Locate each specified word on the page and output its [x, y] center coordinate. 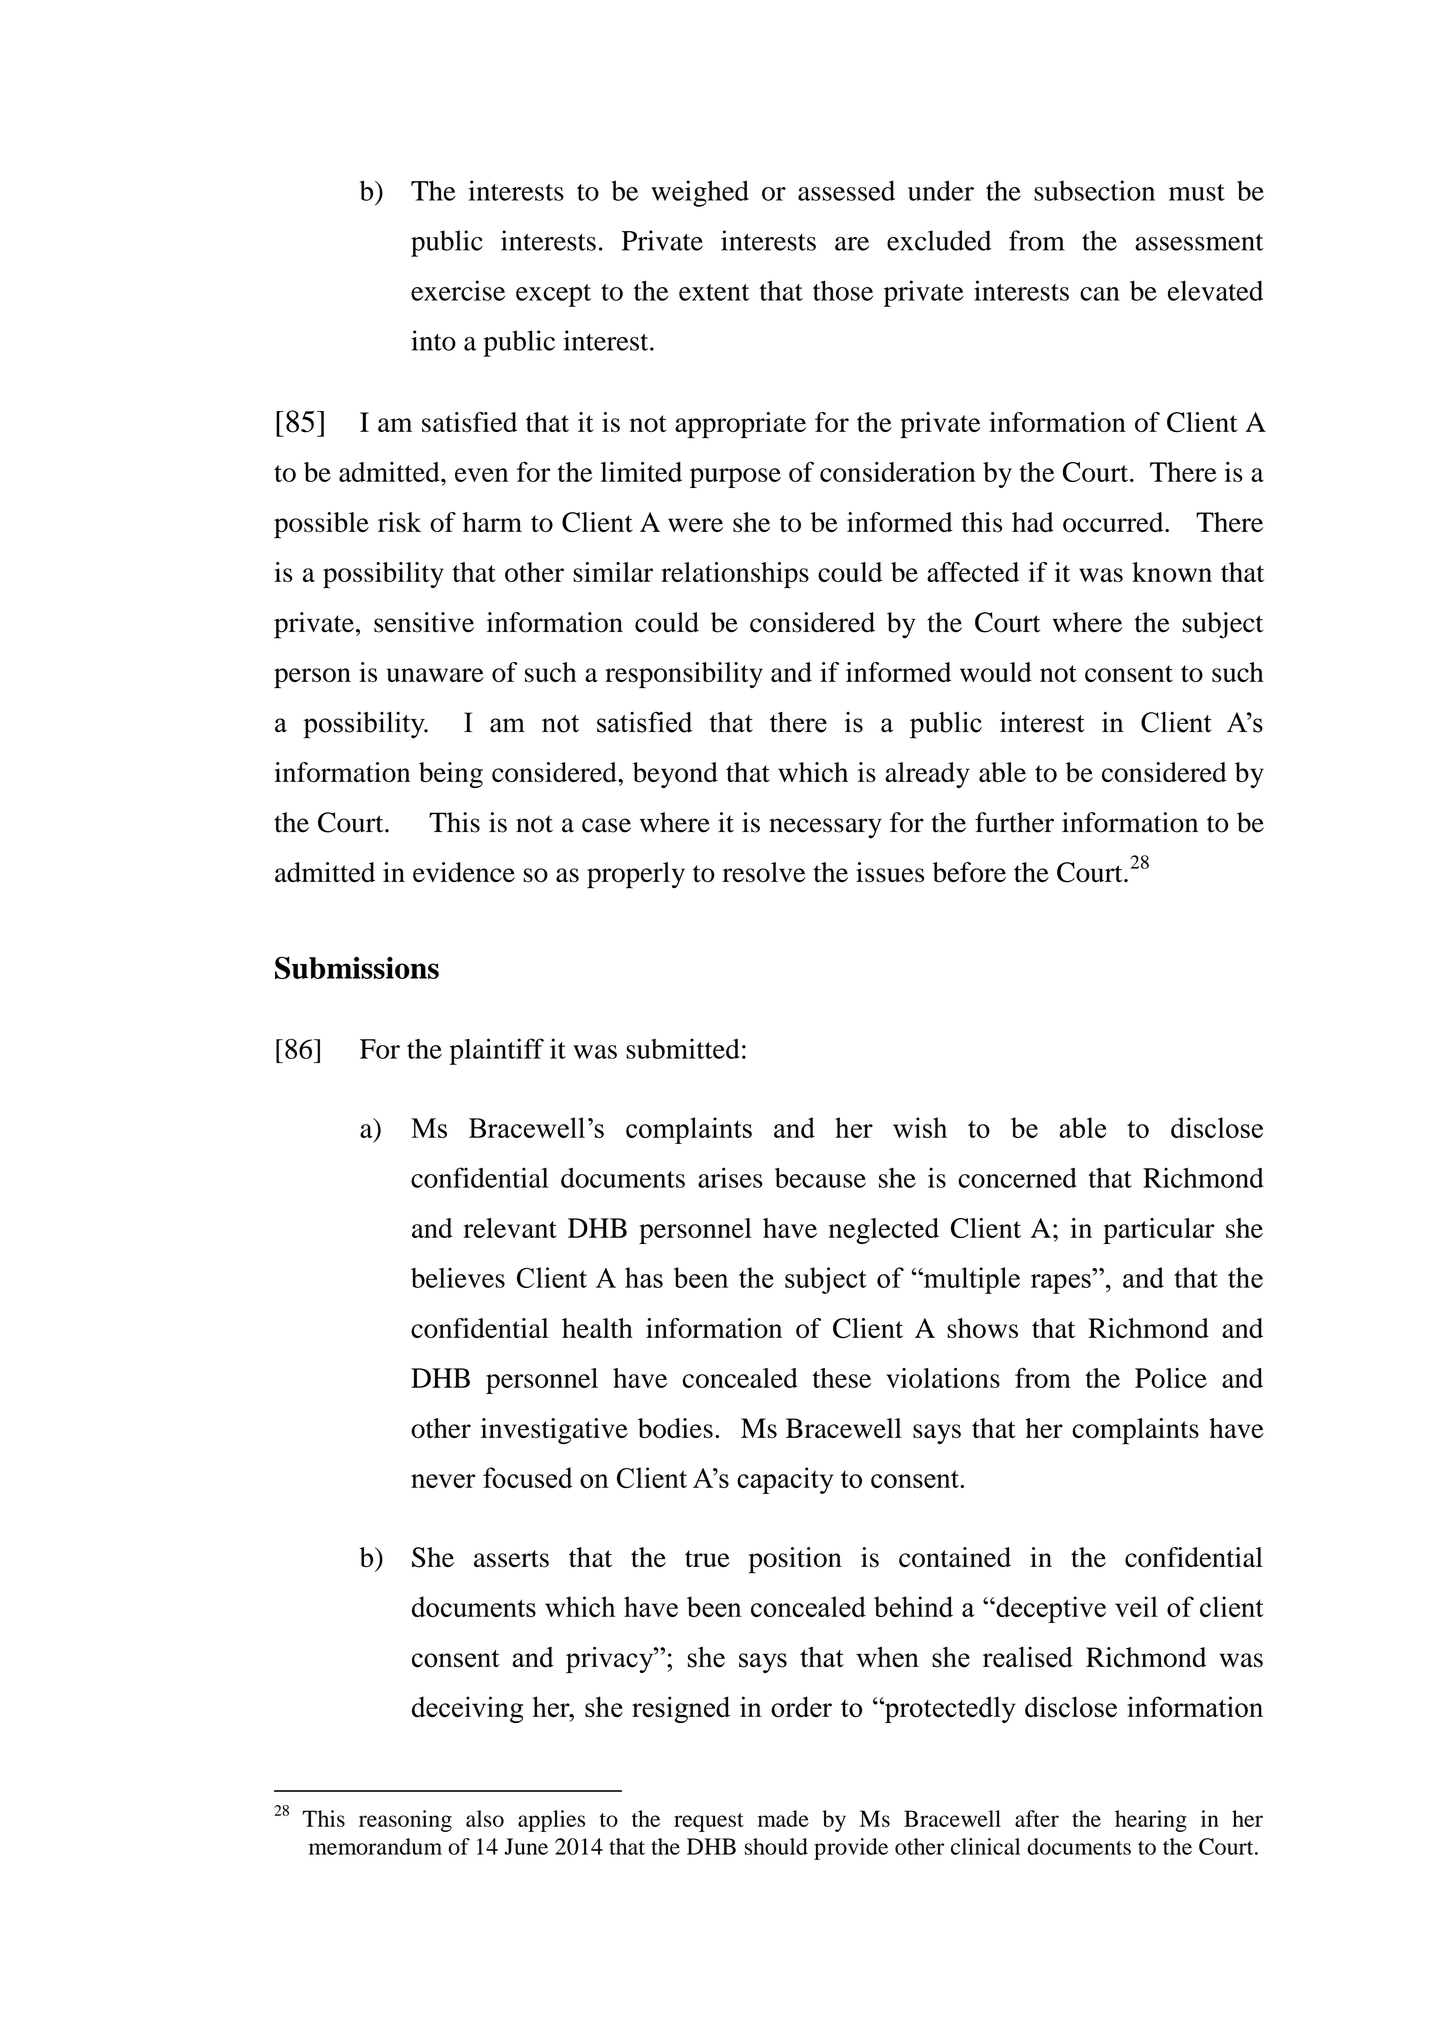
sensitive [424, 622]
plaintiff [497, 1051]
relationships [735, 575]
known [1172, 572]
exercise [458, 290]
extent [714, 292]
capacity [785, 1480]
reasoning [405, 1821]
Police [1171, 1378]
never [443, 1481]
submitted [683, 1048]
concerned [1017, 1178]
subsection [1094, 190]
